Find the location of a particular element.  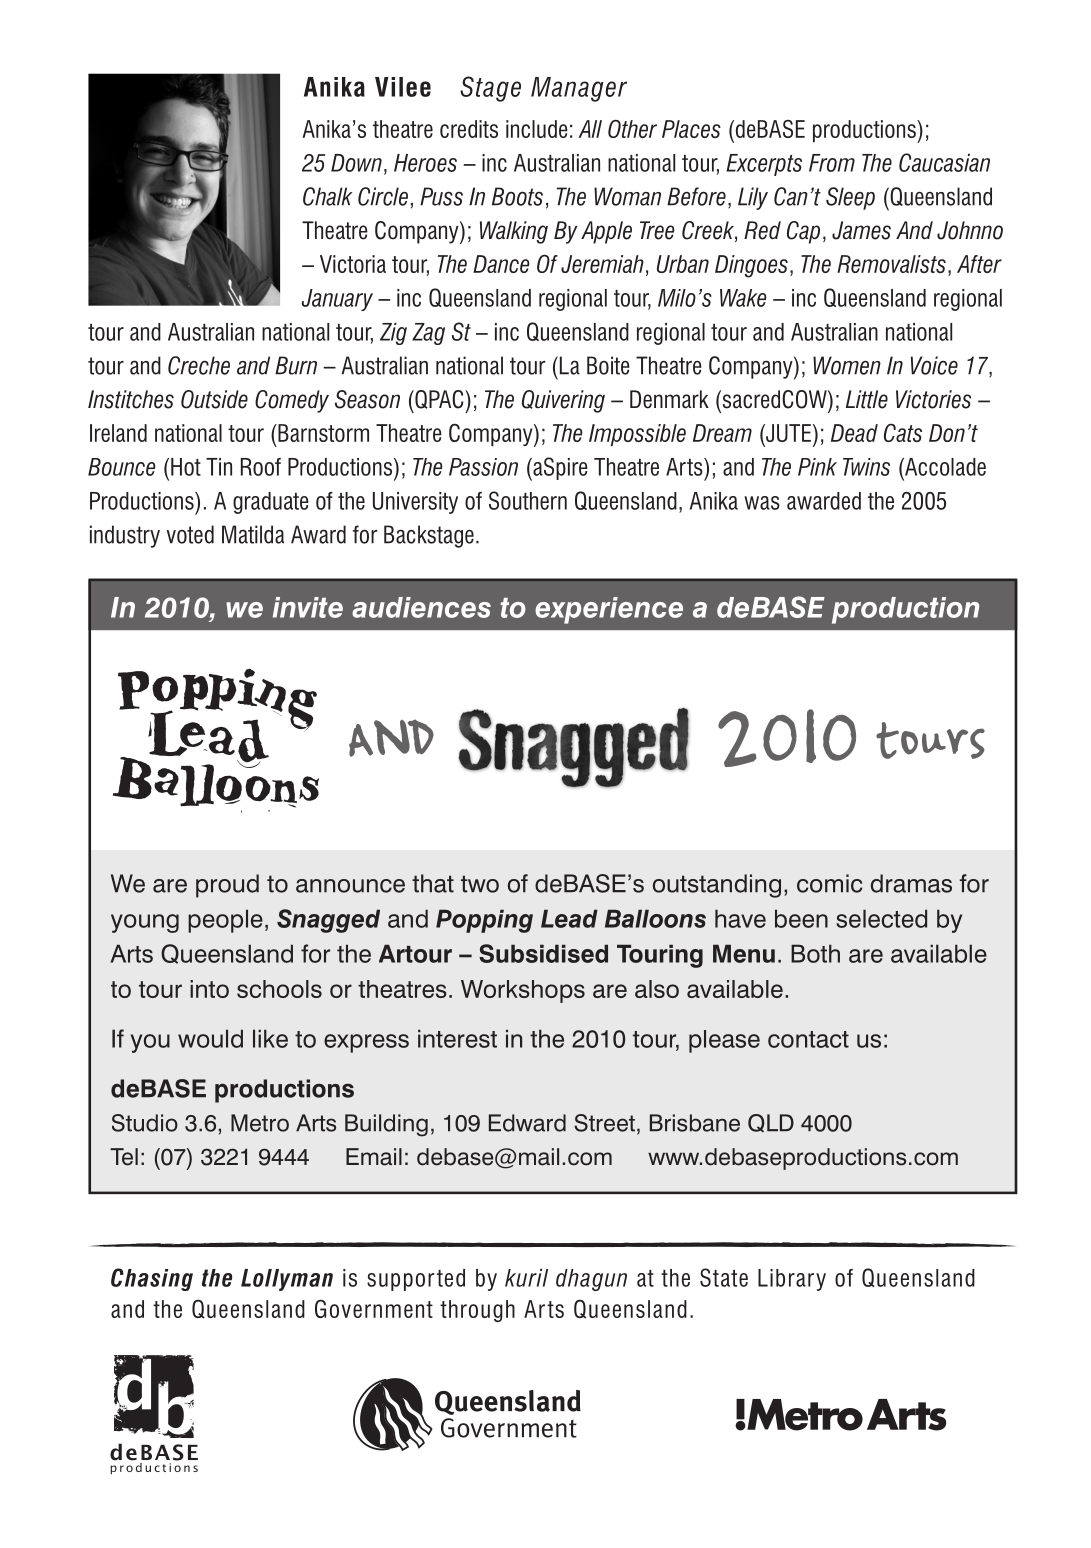

include is located at coordinates (537, 129).
